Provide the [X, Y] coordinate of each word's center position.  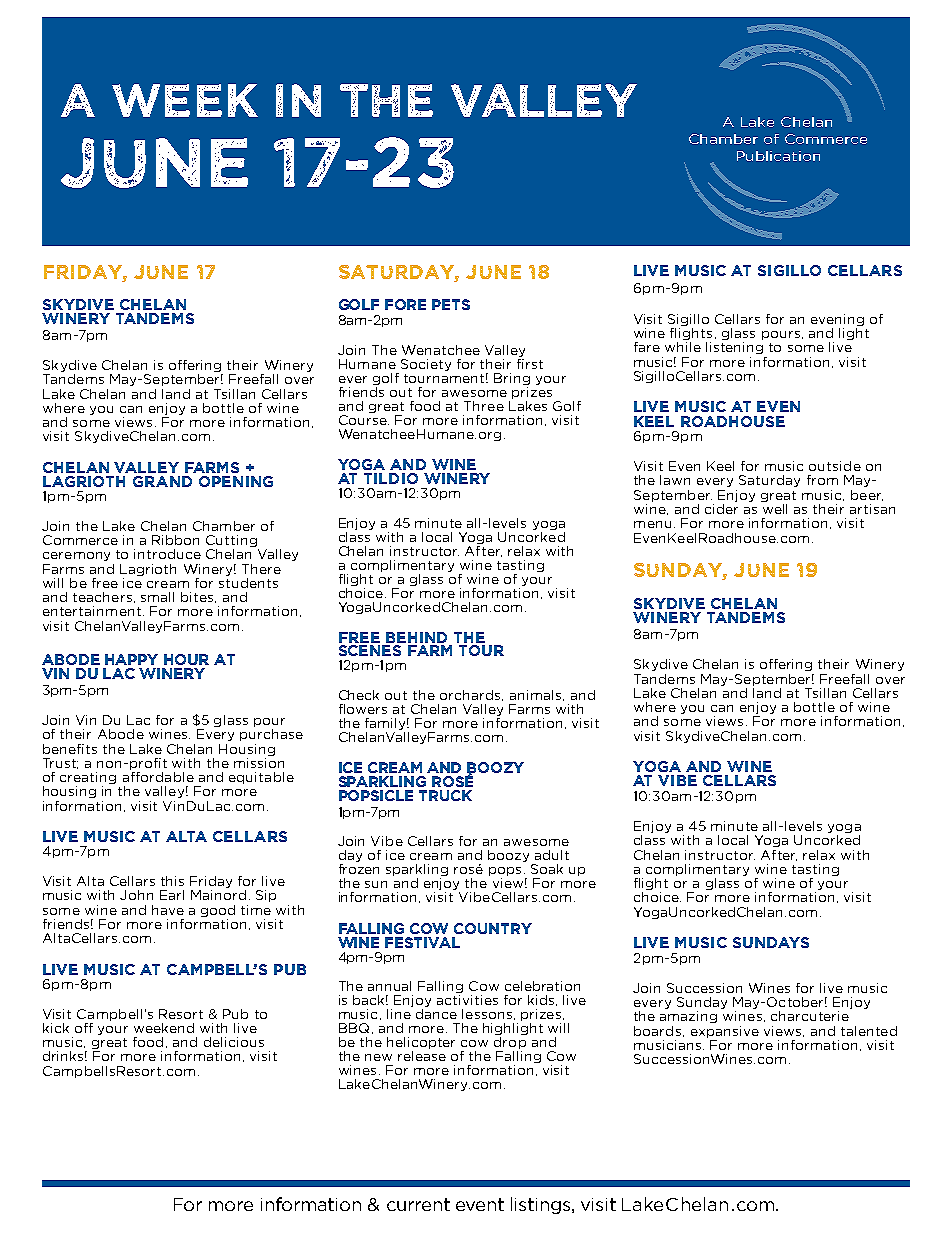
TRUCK [445, 795]
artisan [872, 509]
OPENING [236, 481]
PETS [451, 304]
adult [552, 855]
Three [484, 406]
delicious [234, 1042]
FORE [405, 304]
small [157, 597]
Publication [778, 156]
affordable [158, 775]
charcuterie [810, 1016]
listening [734, 348]
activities [467, 1000]
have [168, 910]
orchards [471, 695]
